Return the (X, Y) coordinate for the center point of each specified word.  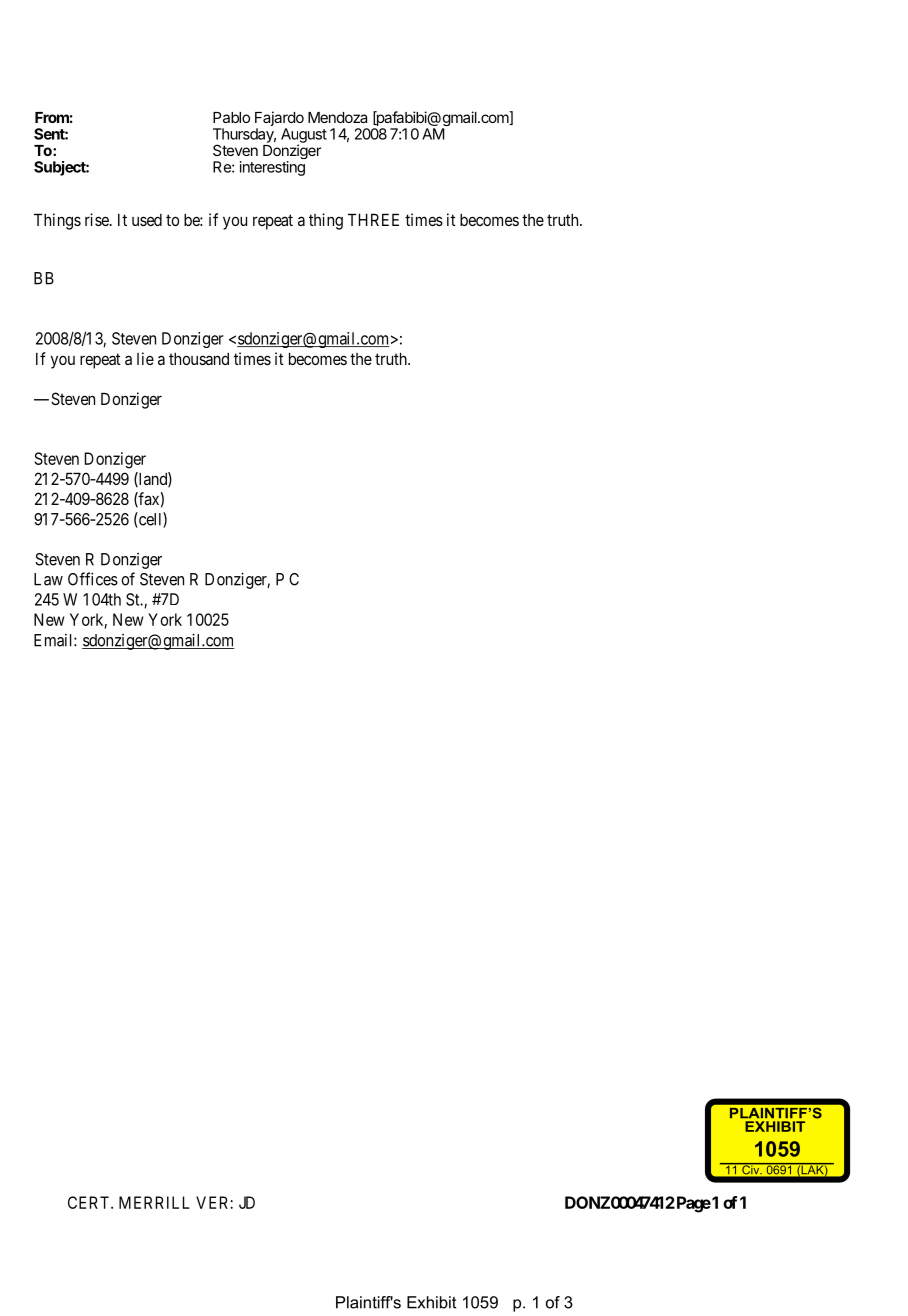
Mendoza (337, 117)
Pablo (231, 117)
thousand (199, 358)
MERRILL (154, 1202)
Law (48, 579)
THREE (373, 219)
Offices (93, 579)
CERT (90, 1202)
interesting (272, 168)
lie (145, 358)
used (147, 220)
